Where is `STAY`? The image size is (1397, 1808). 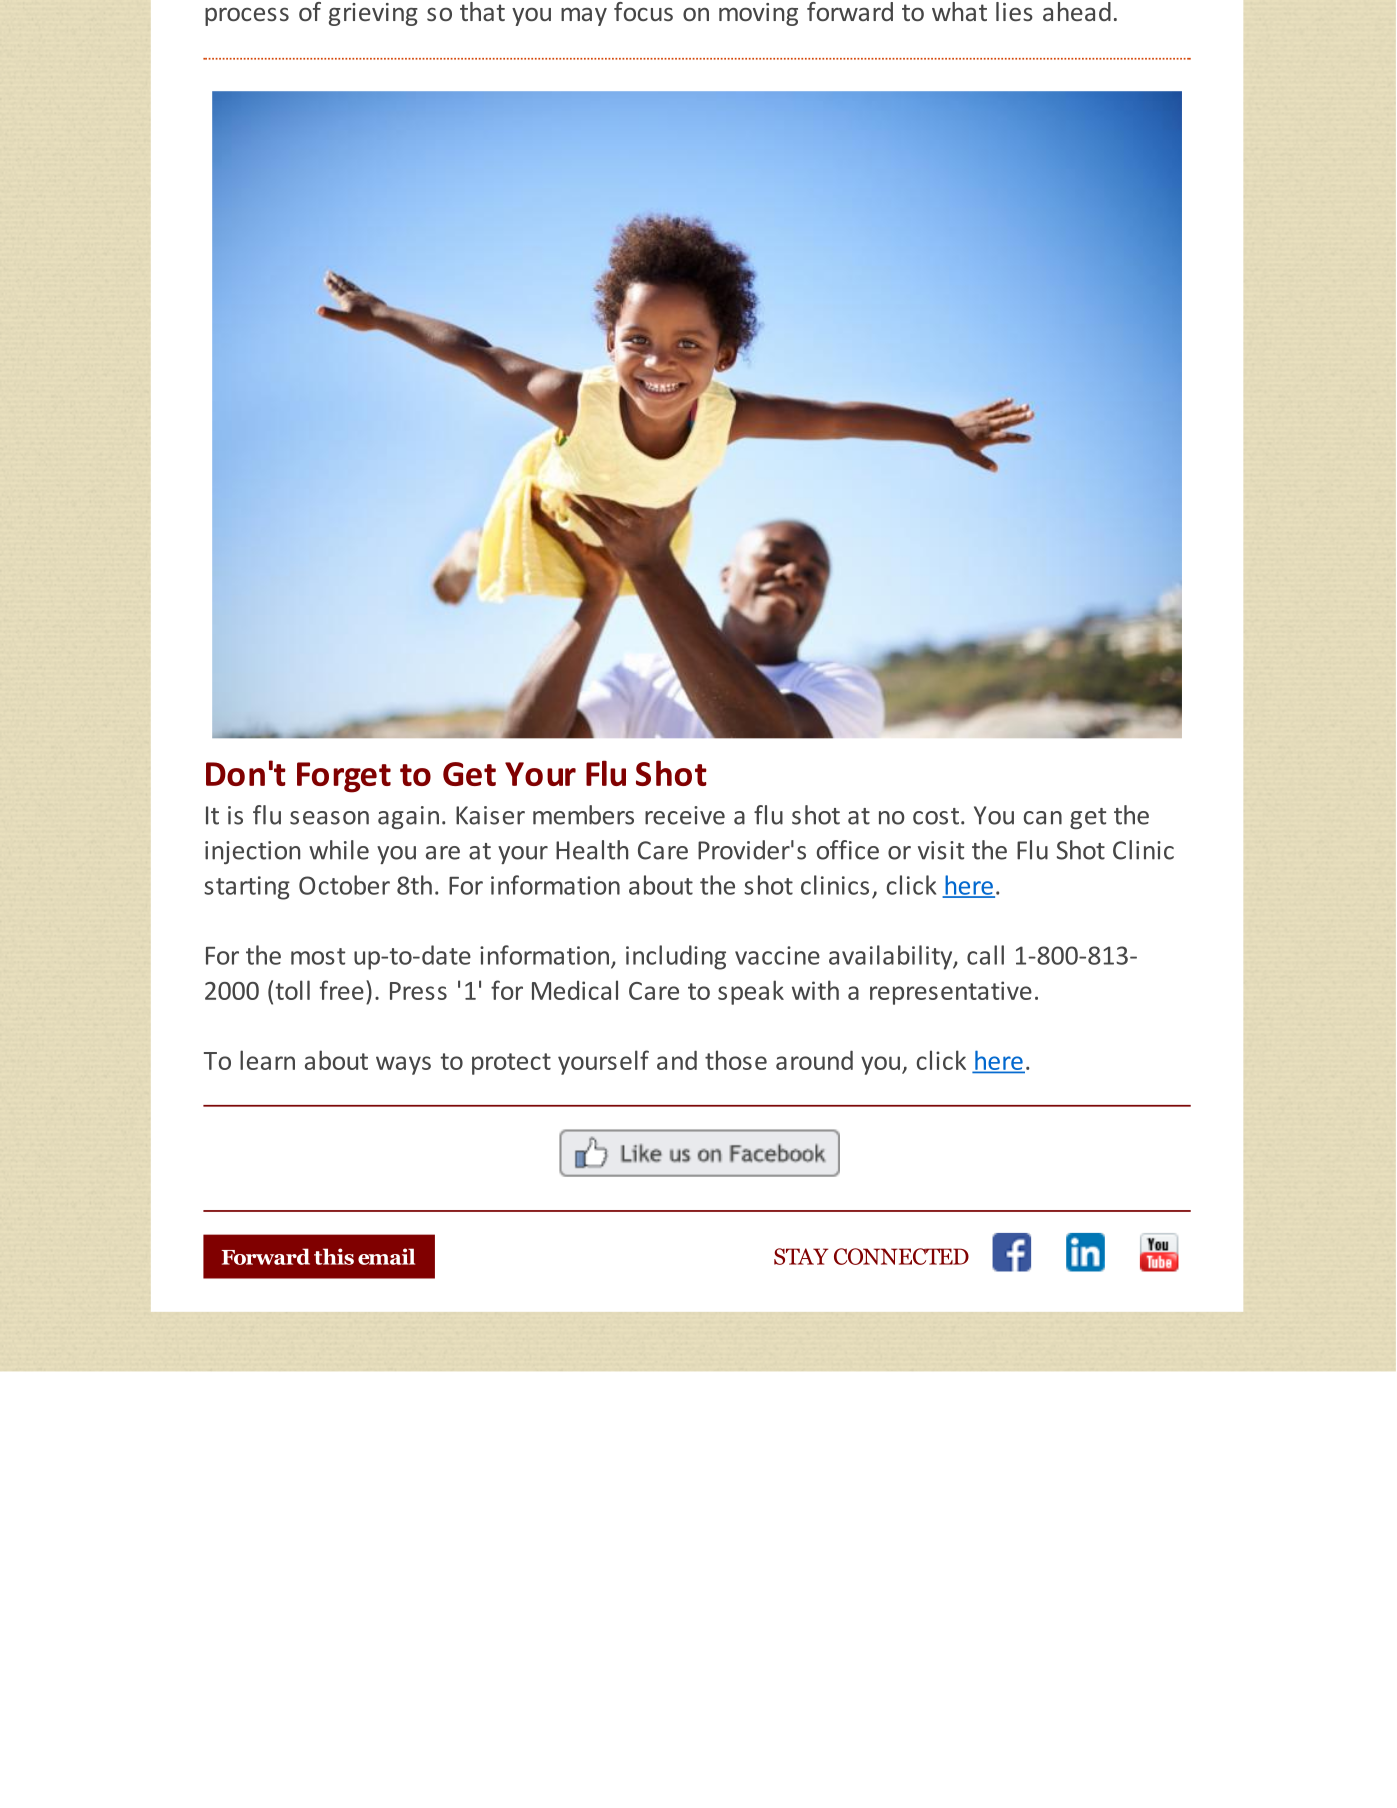
STAY is located at coordinates (801, 1256).
